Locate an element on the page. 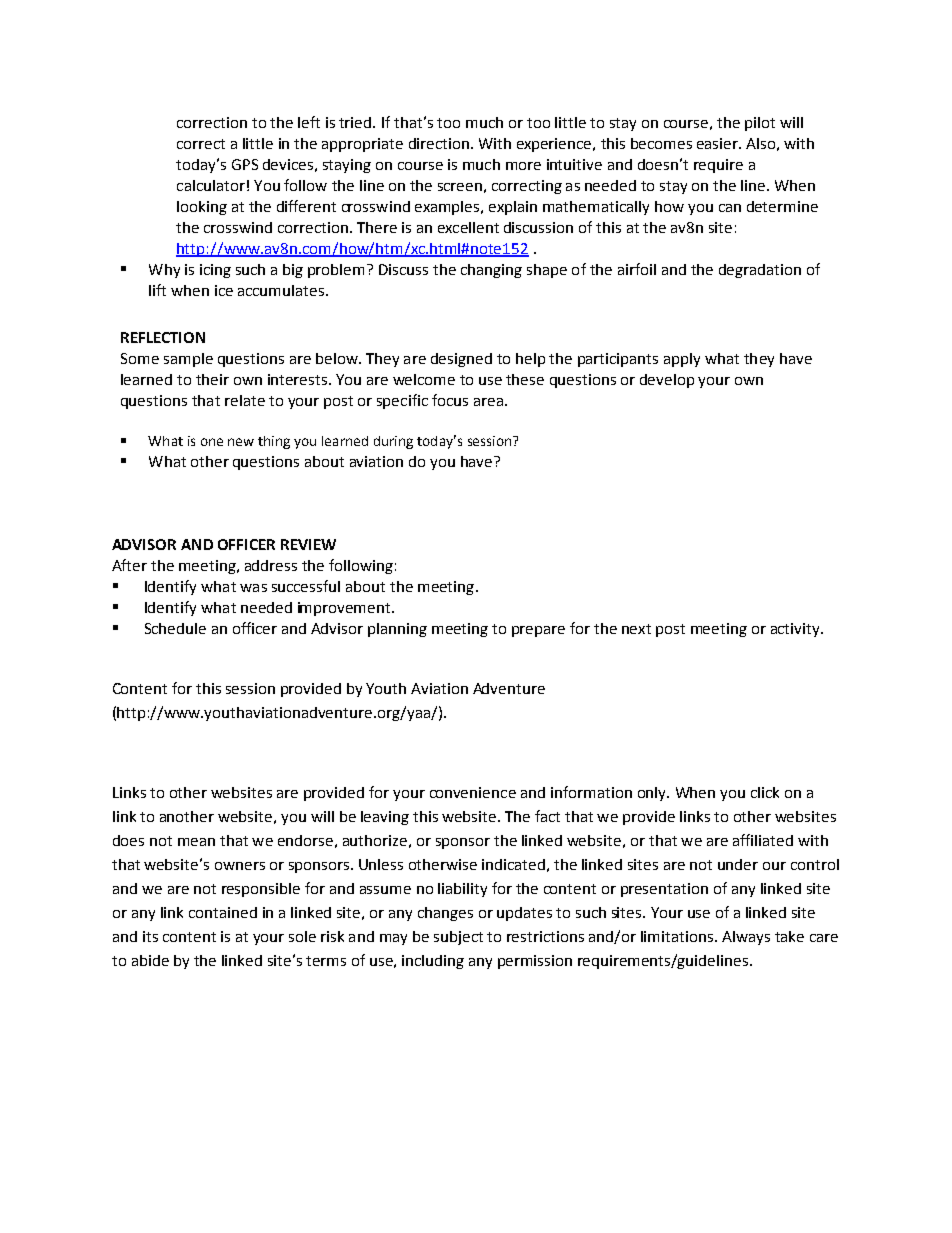 This document has height=1233, width=952. apply is located at coordinates (682, 360).
